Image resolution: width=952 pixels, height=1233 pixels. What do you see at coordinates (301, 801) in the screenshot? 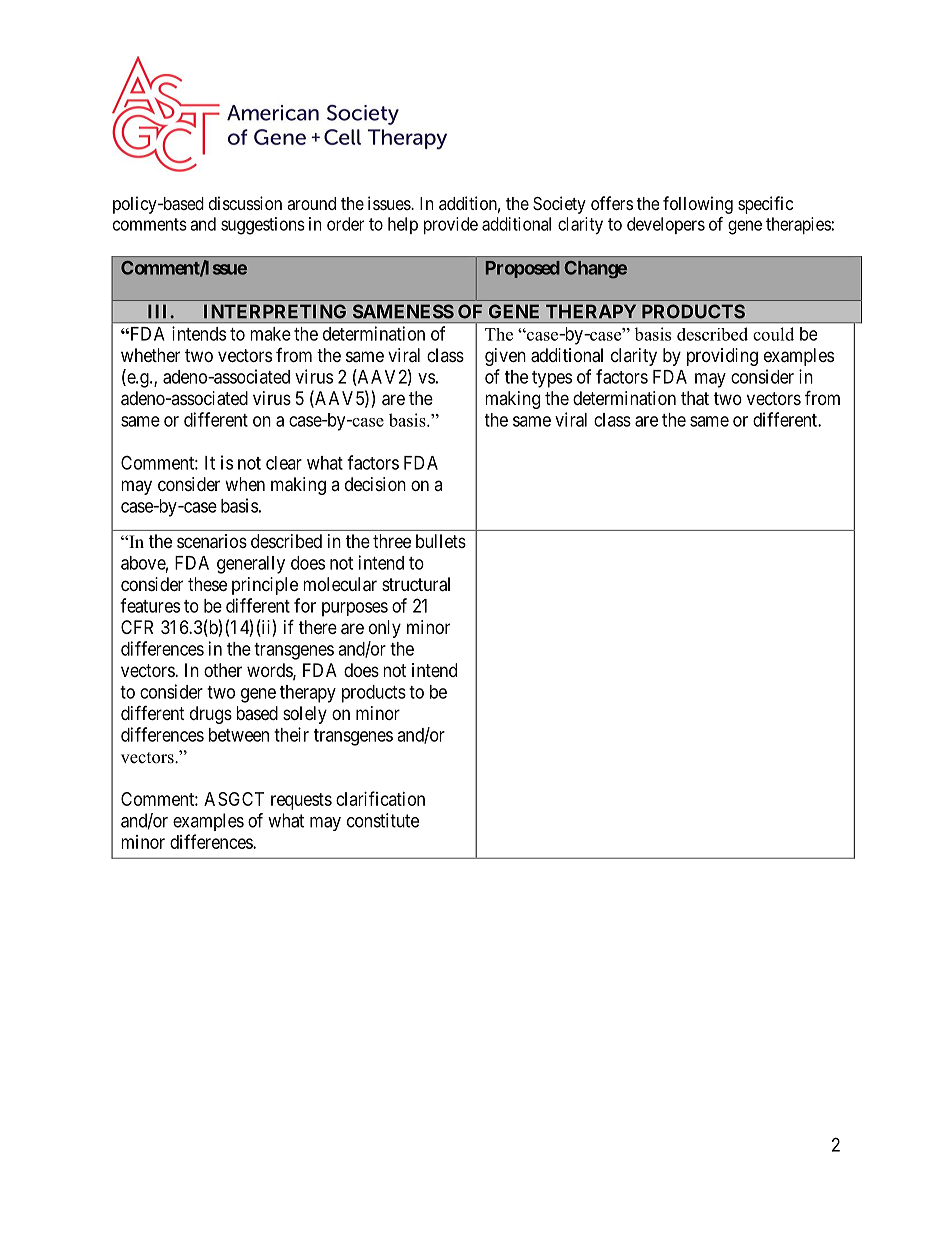
I see `requests` at bounding box center [301, 801].
